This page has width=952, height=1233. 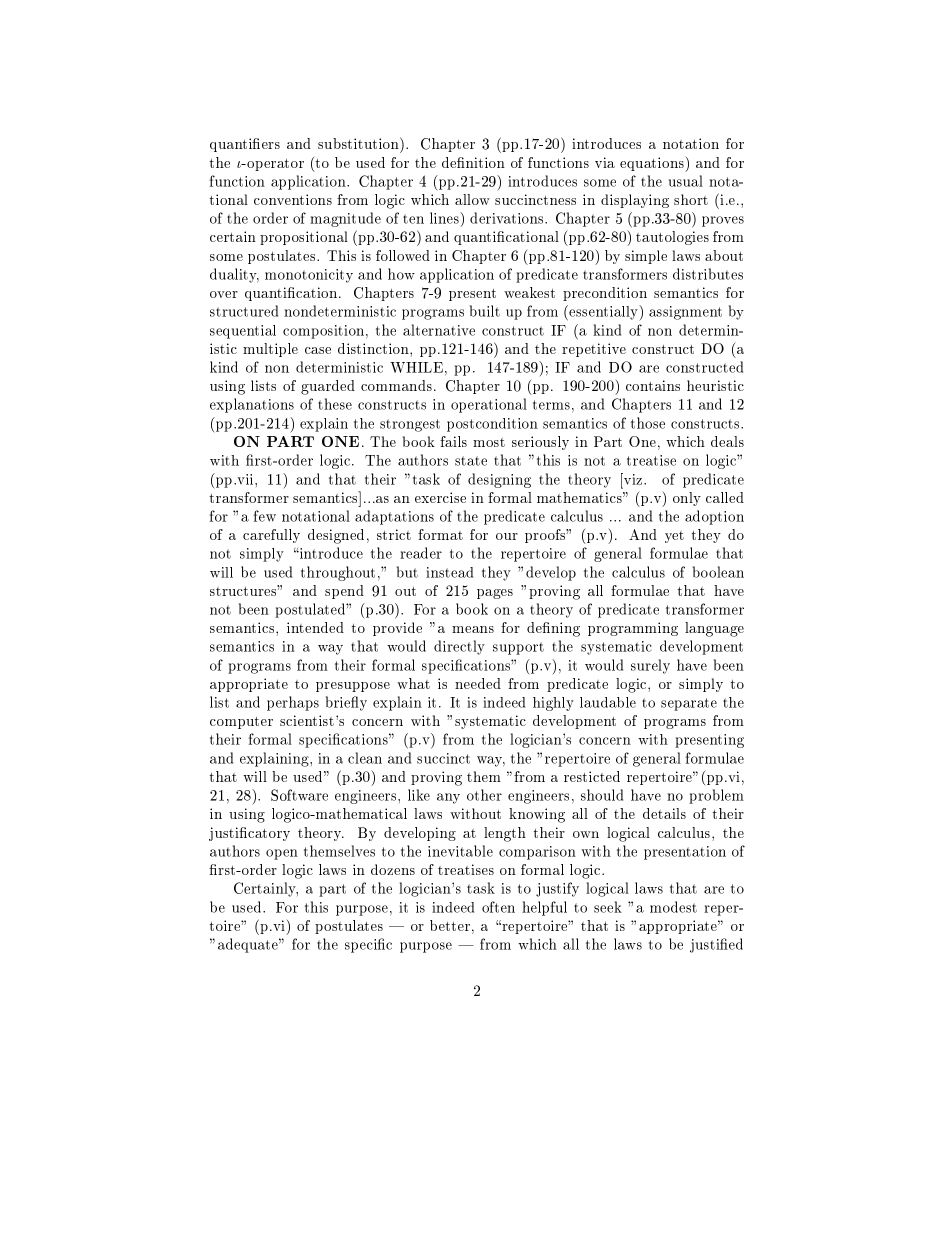 What do you see at coordinates (274, 165) in the page?
I see `operator` at bounding box center [274, 165].
